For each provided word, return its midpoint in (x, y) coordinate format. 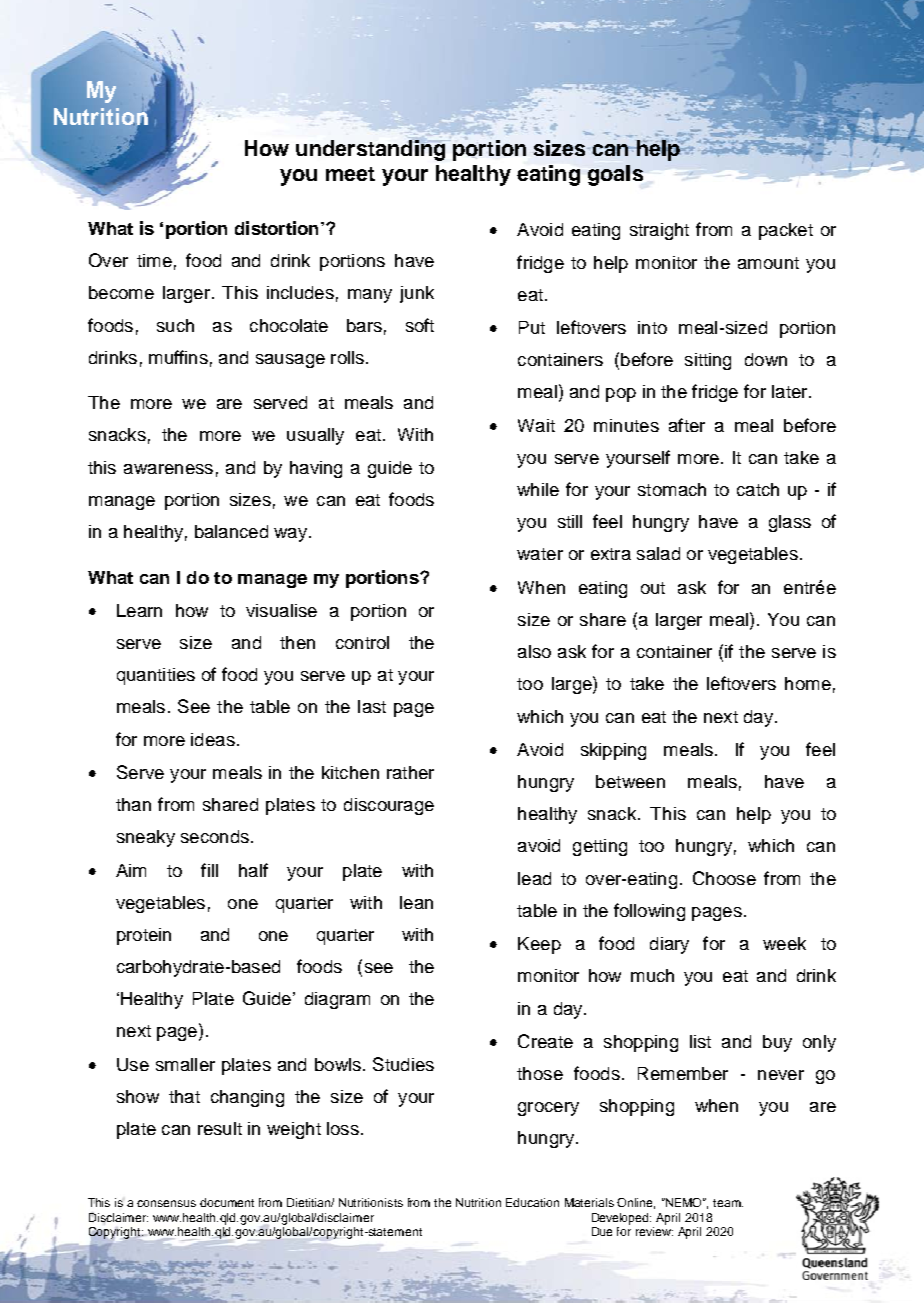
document (227, 1202)
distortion (276, 228)
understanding (371, 149)
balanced (231, 531)
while (538, 489)
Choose (724, 878)
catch (758, 489)
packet (786, 231)
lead (534, 878)
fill (209, 870)
